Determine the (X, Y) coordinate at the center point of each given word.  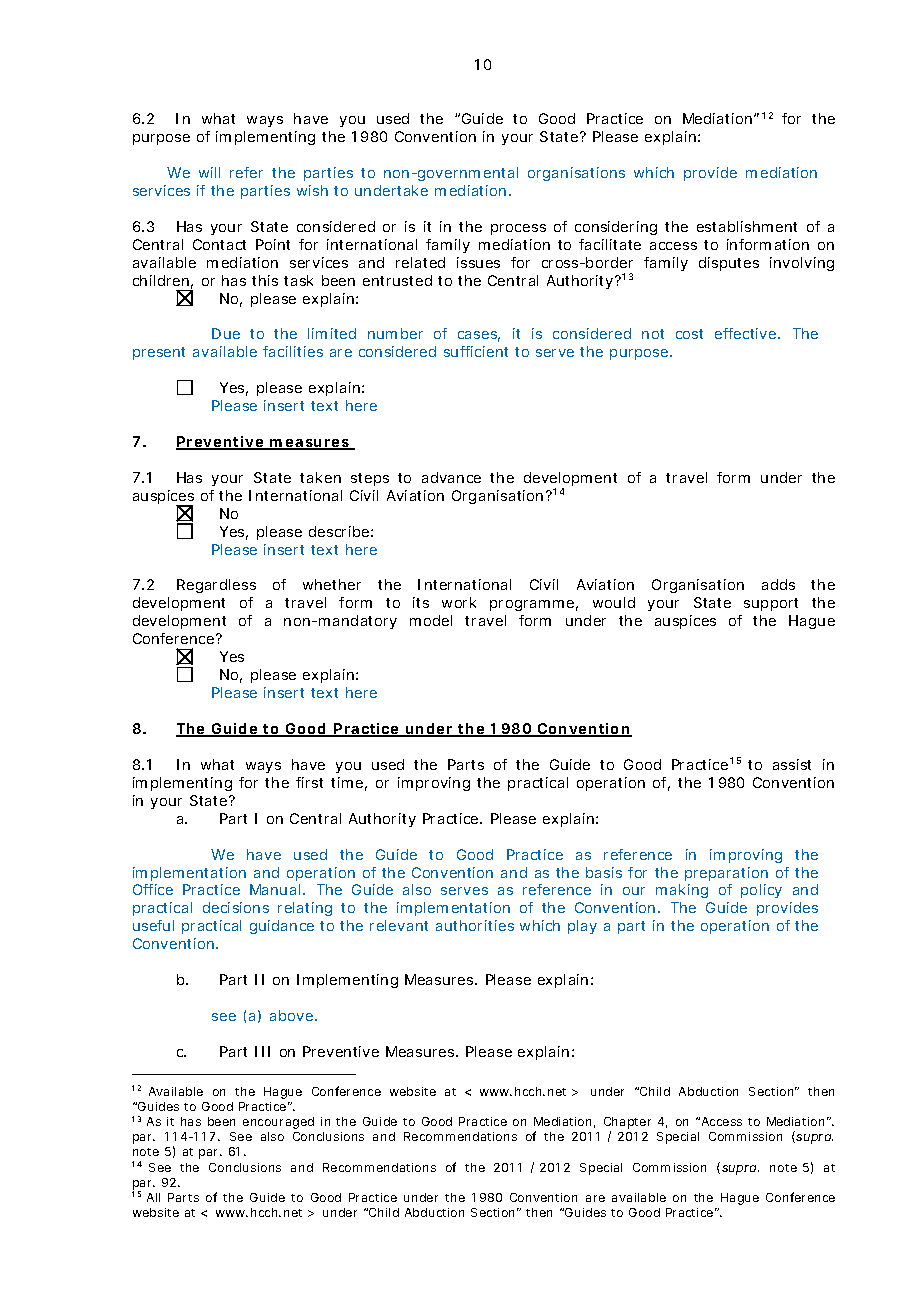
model (431, 620)
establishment (747, 226)
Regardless (216, 586)
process (518, 229)
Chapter (627, 1124)
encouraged (278, 1123)
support (771, 604)
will (209, 172)
